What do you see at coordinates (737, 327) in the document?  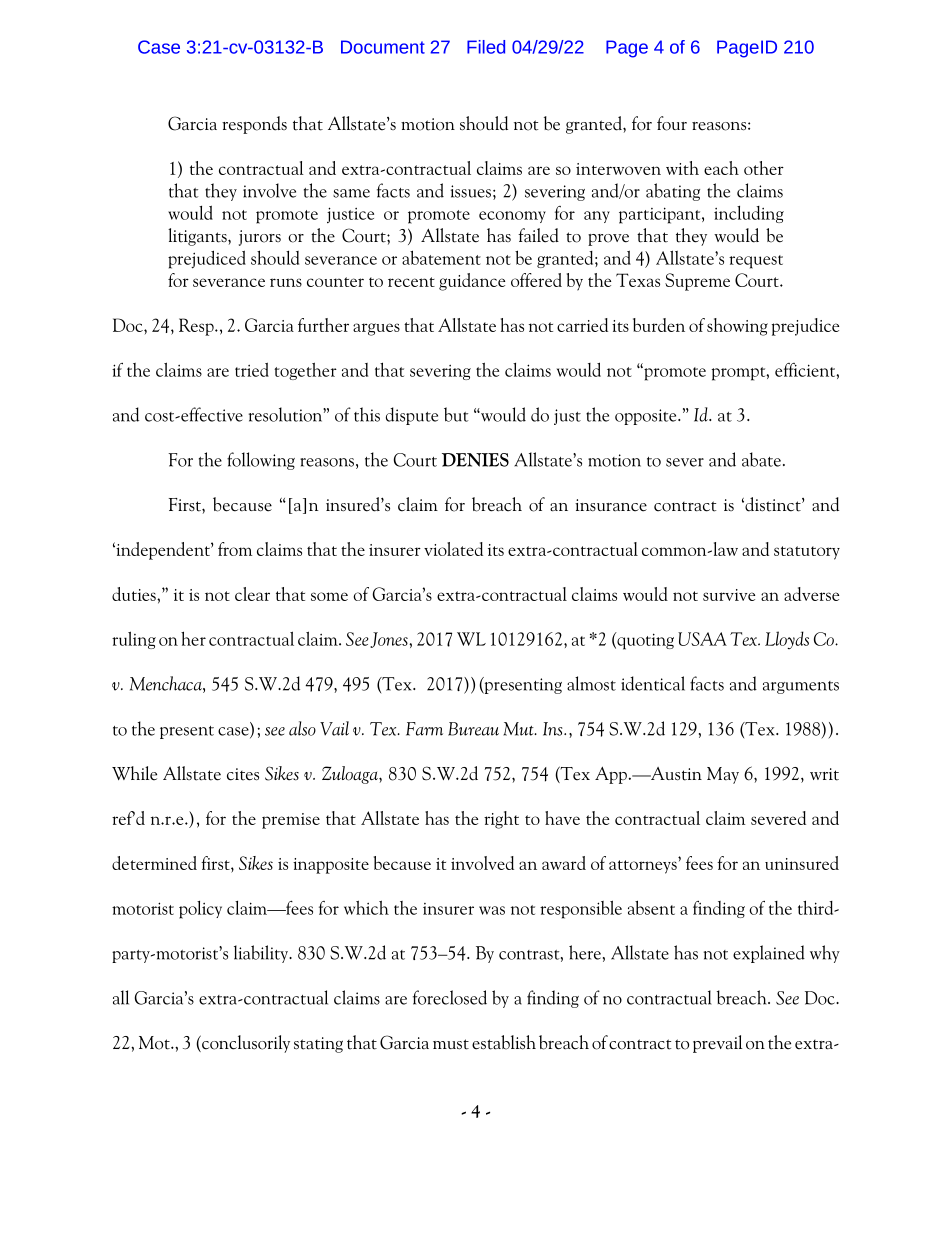 I see `showing` at bounding box center [737, 327].
